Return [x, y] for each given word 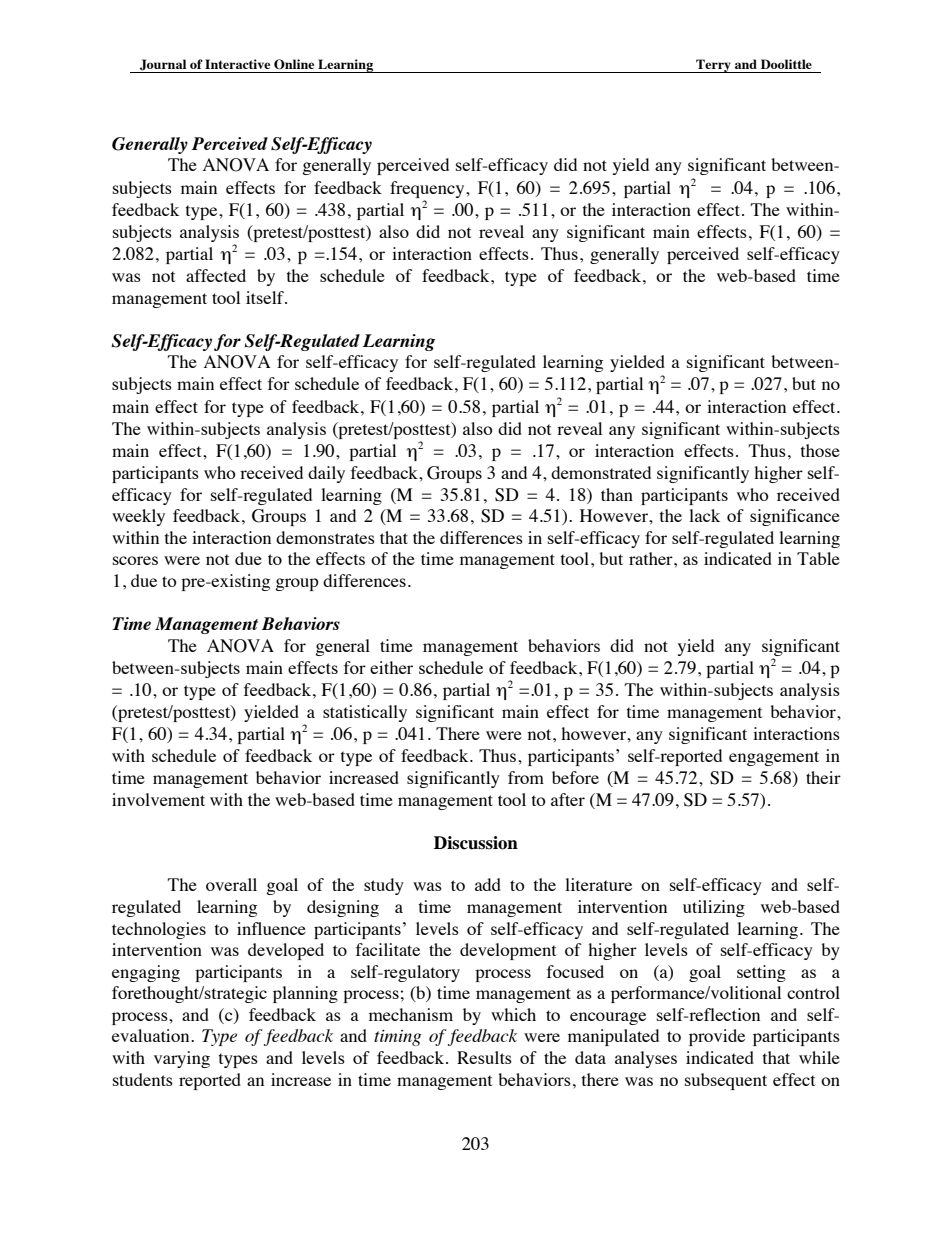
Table [818, 558]
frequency [428, 189]
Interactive [237, 64]
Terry [713, 66]
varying [182, 1059]
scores [135, 560]
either [391, 667]
